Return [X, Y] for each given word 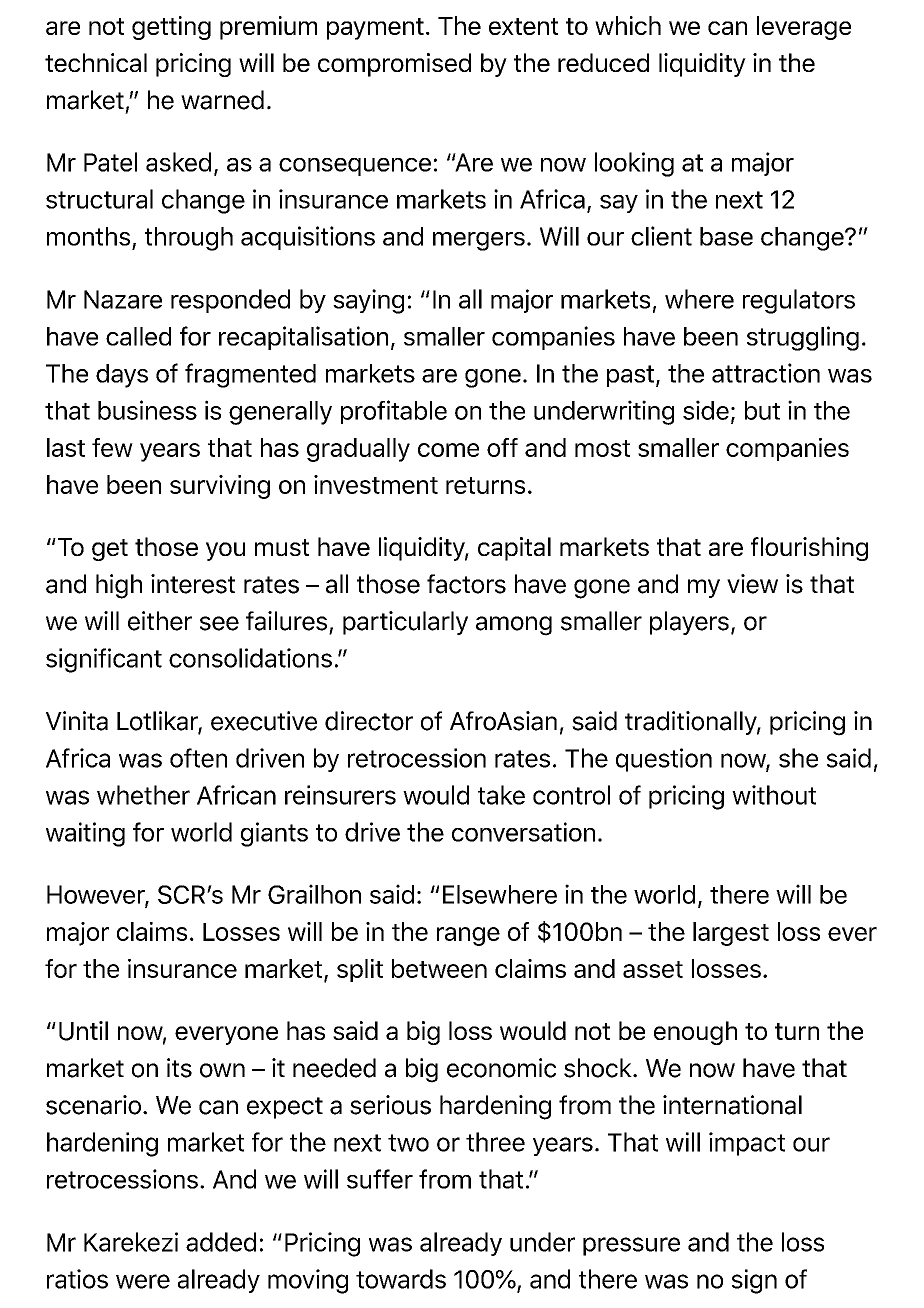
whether [143, 795]
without [774, 795]
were [143, 1281]
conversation [523, 832]
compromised [394, 65]
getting [171, 28]
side [706, 410]
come [448, 450]
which [628, 25]
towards [401, 1279]
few [112, 447]
